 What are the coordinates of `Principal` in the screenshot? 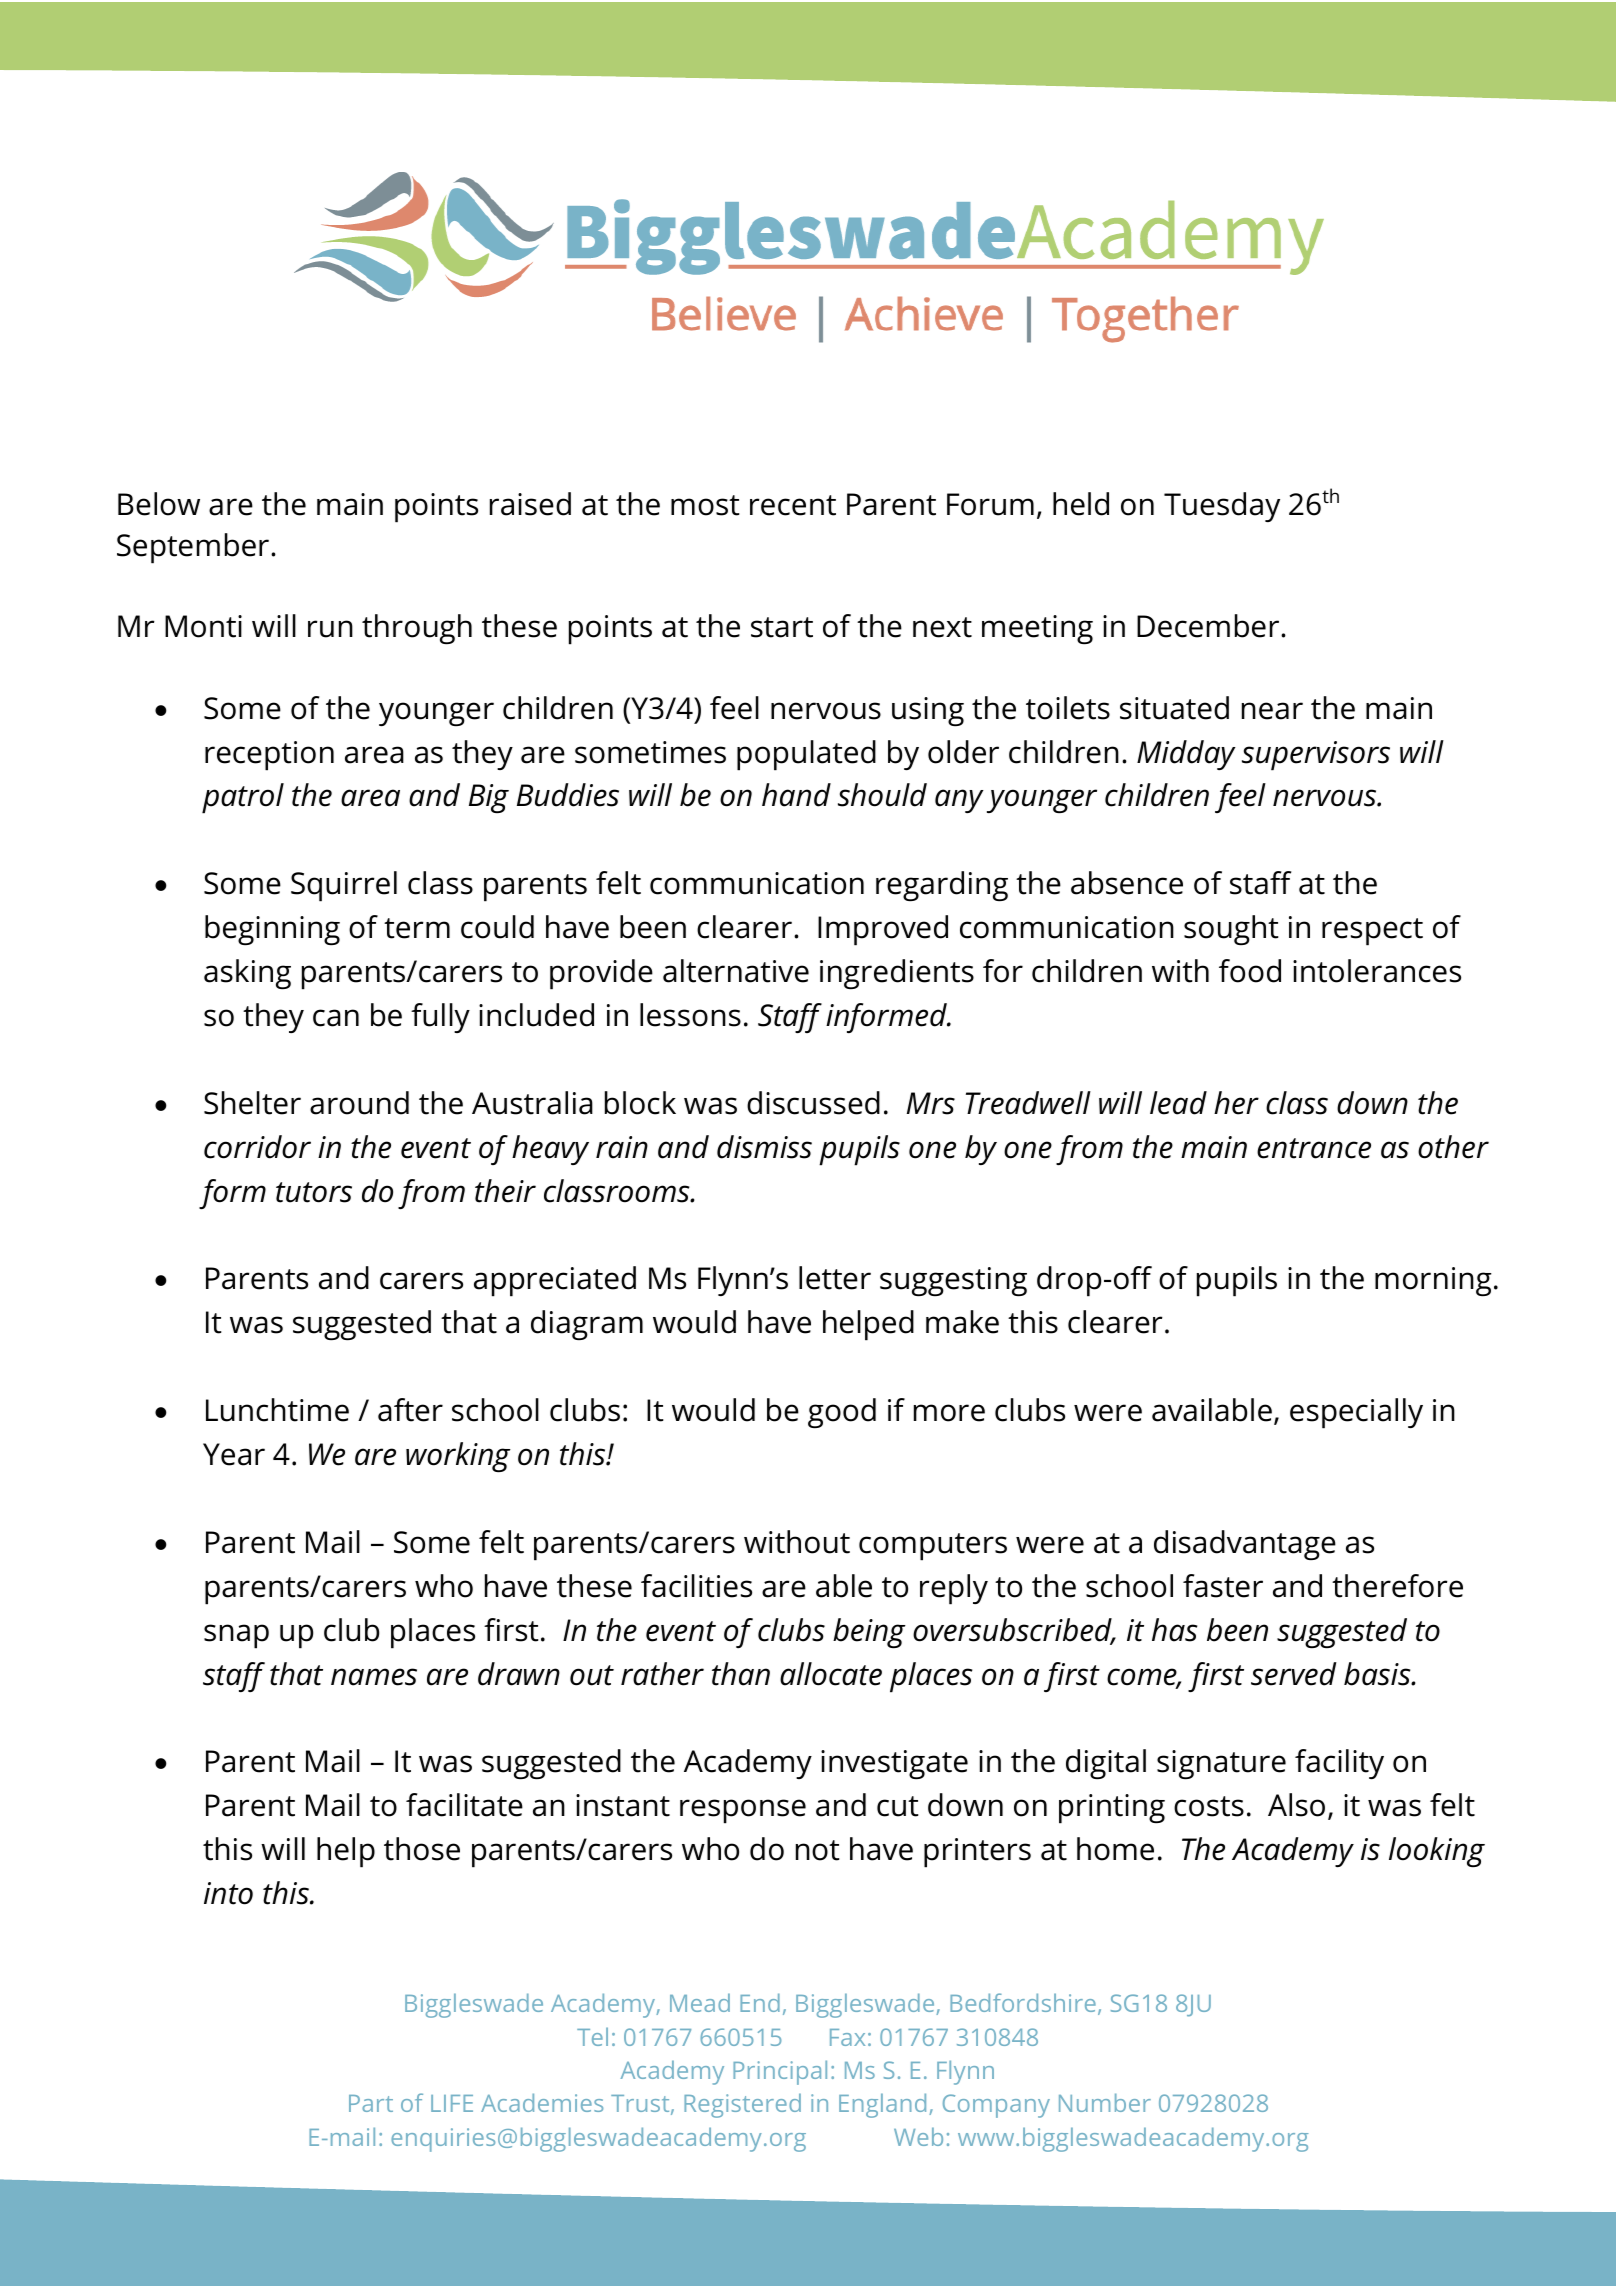 It's located at (780, 2072).
